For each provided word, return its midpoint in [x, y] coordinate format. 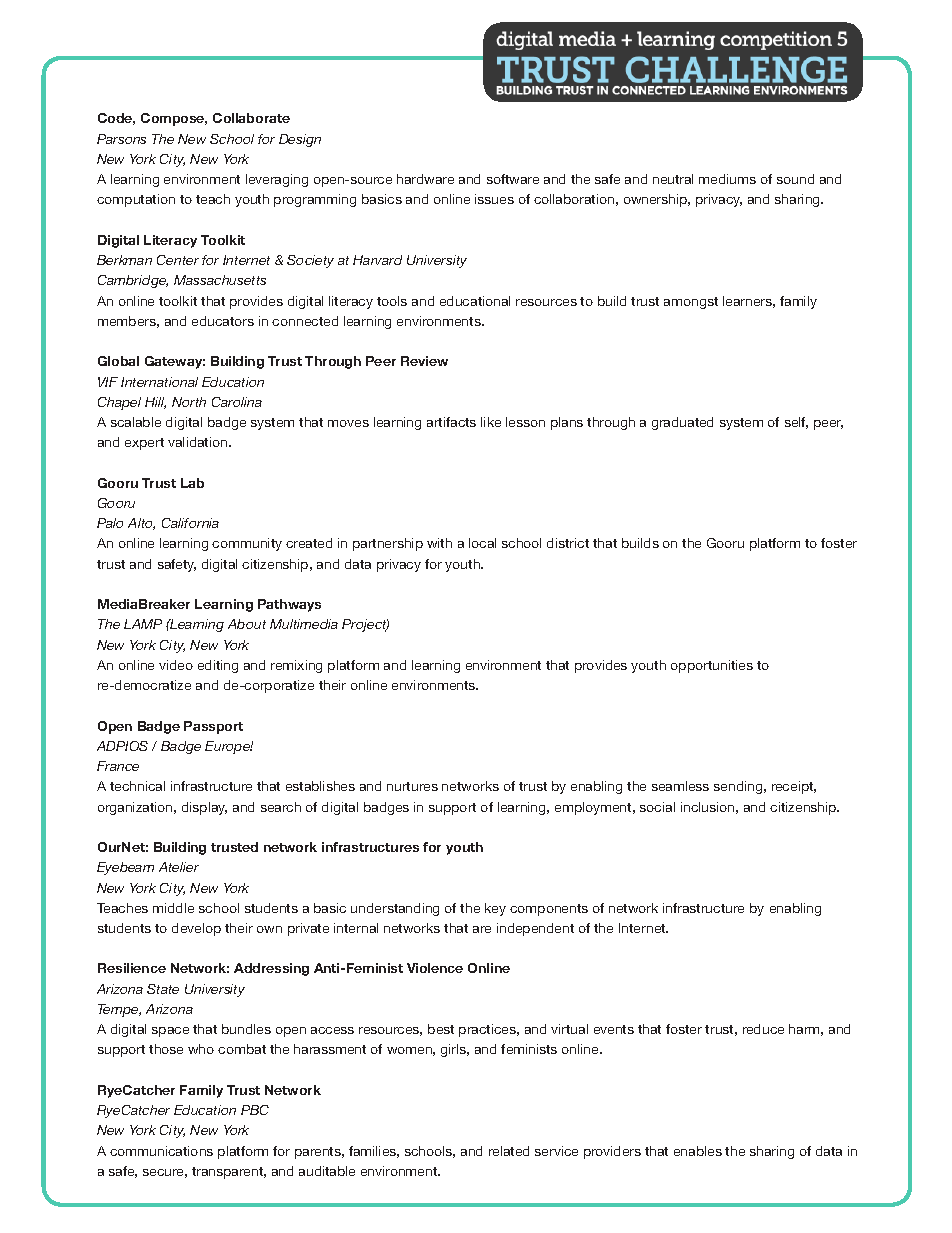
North [189, 402]
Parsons [121, 139]
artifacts [451, 422]
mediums [727, 179]
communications [161, 1151]
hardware [425, 179]
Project [365, 625]
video [176, 665]
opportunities [712, 666]
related [509, 1151]
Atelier [179, 867]
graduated [682, 423]
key [495, 909]
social [657, 807]
